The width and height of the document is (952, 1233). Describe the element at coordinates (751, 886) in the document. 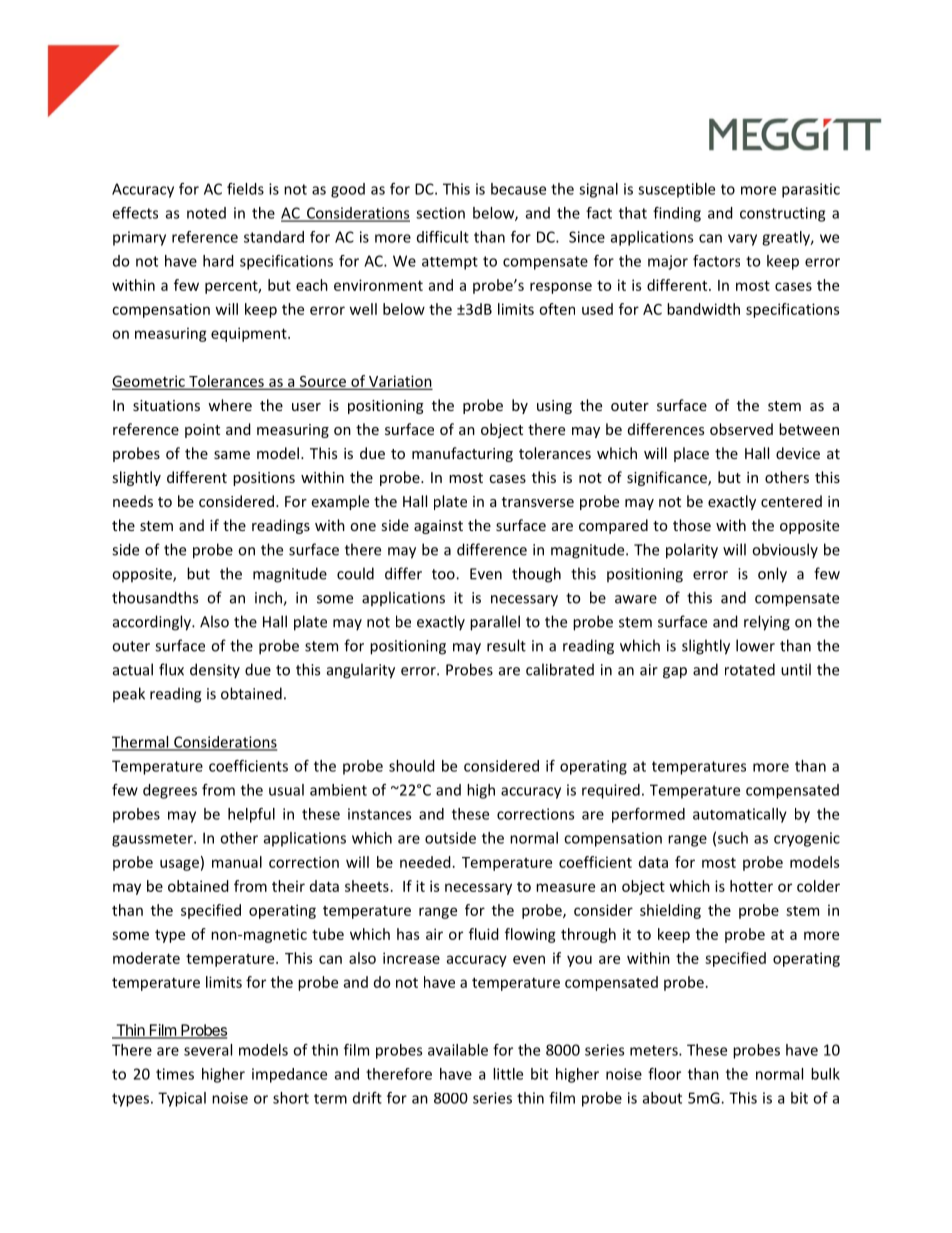

I see `hotter` at that location.
